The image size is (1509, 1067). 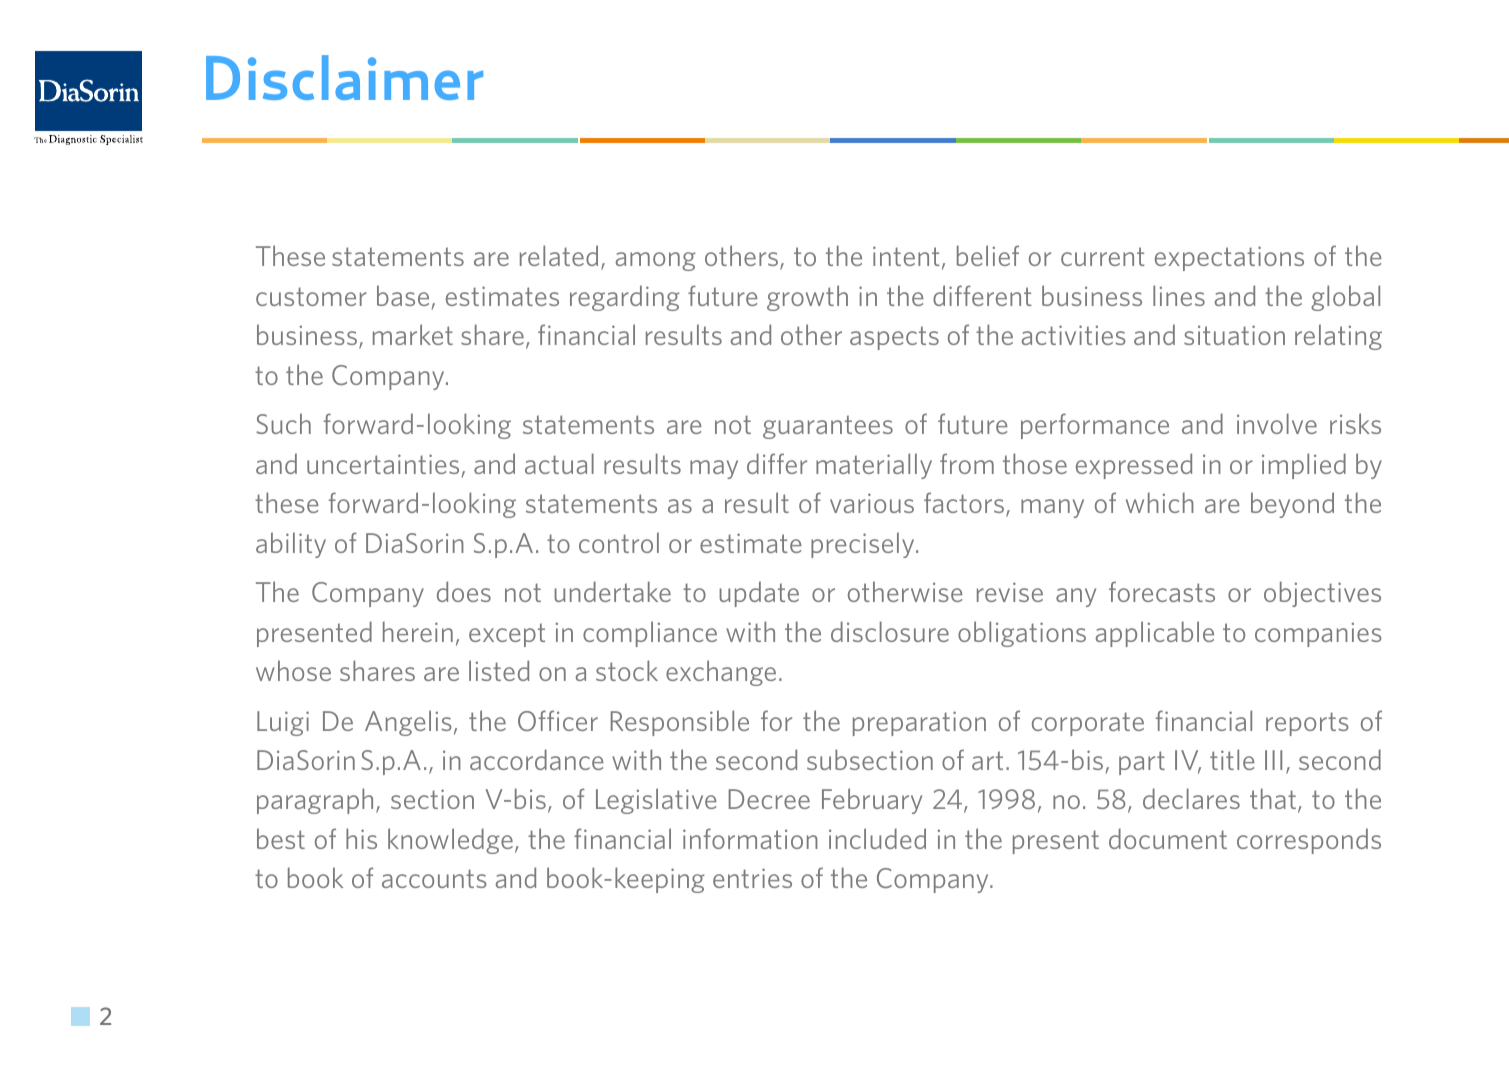 What do you see at coordinates (1304, 466) in the screenshot?
I see `implied` at bounding box center [1304, 466].
